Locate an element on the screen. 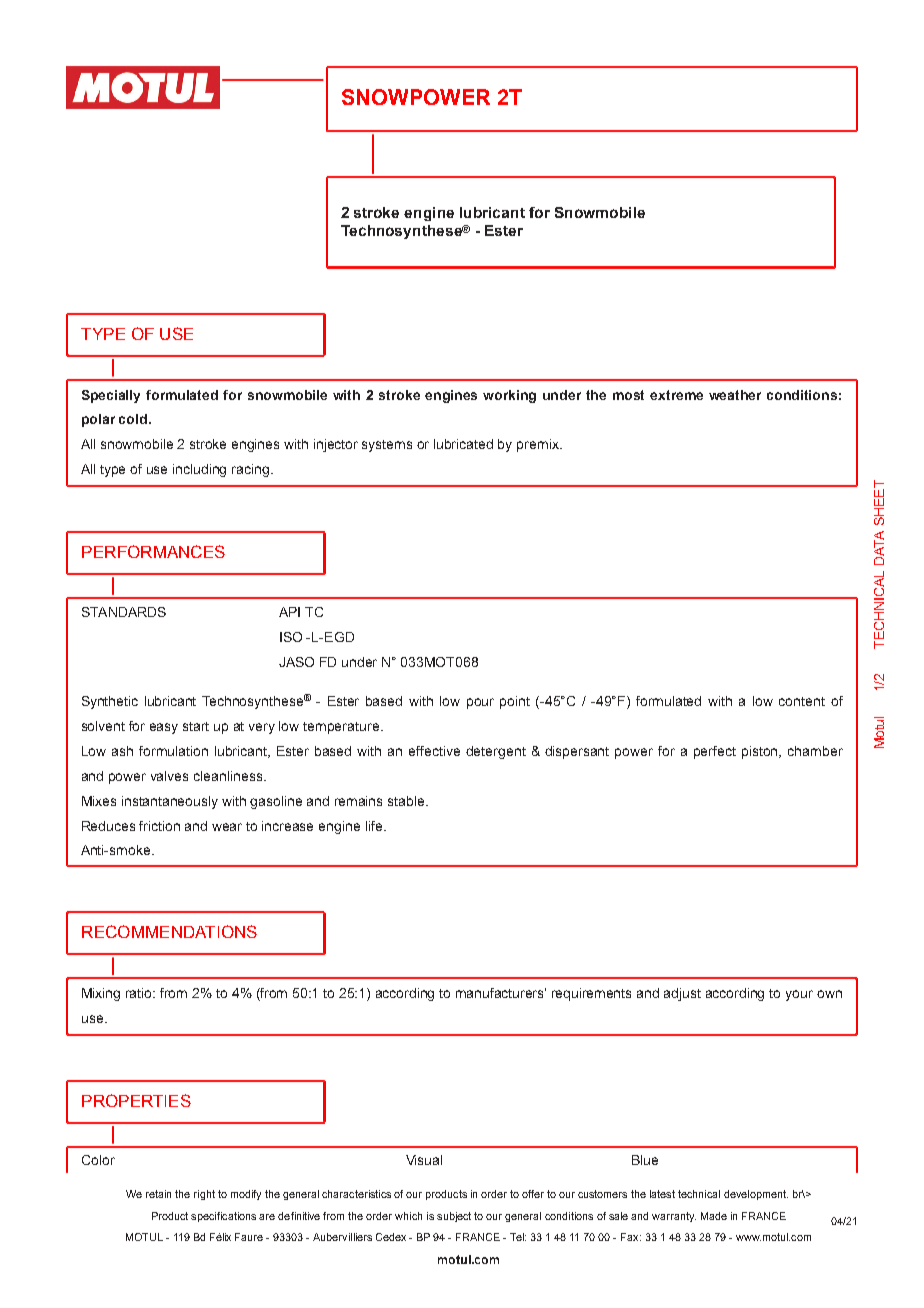 Image resolution: width=924 pixels, height=1308 pixels. cold is located at coordinates (134, 419).
